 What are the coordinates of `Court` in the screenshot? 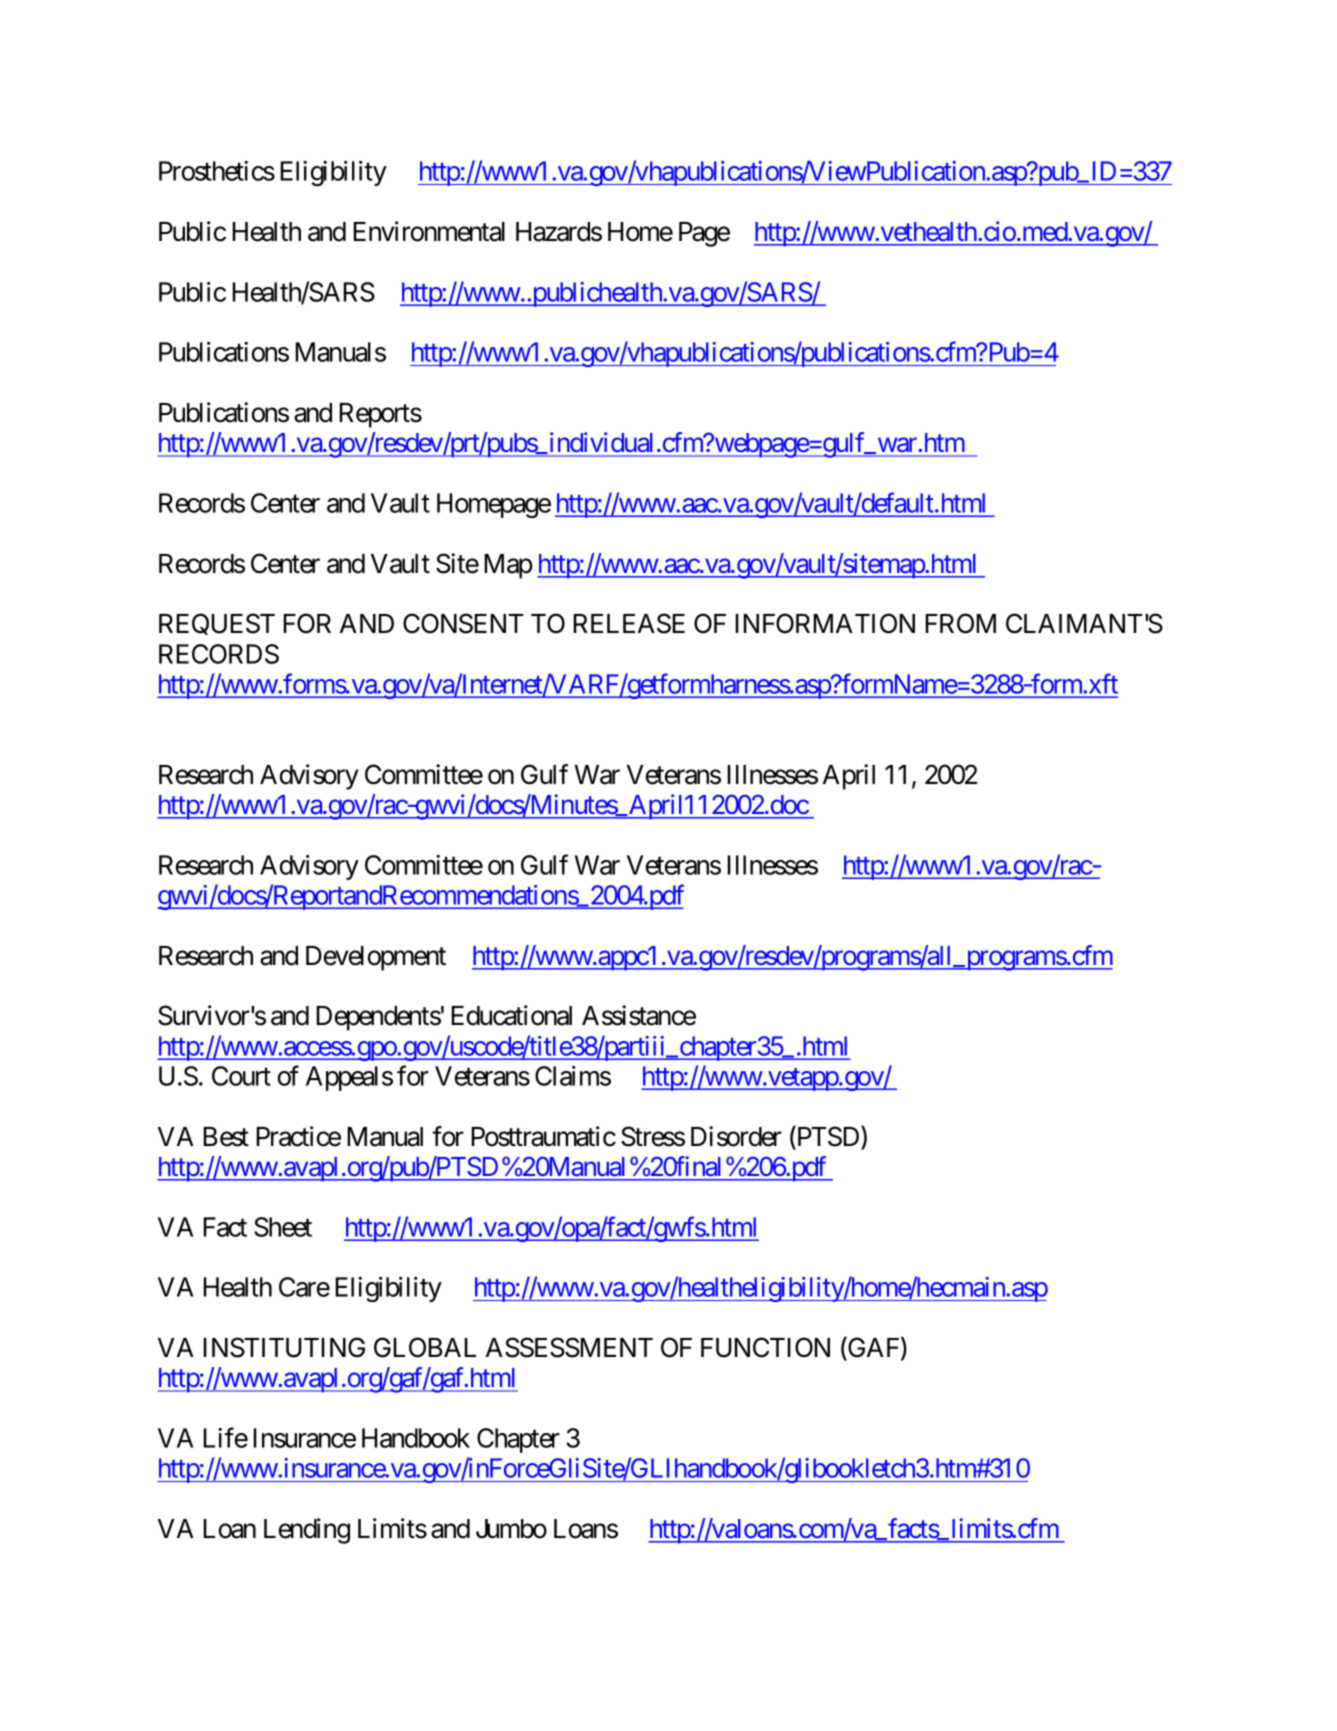 It's located at (241, 1076).
